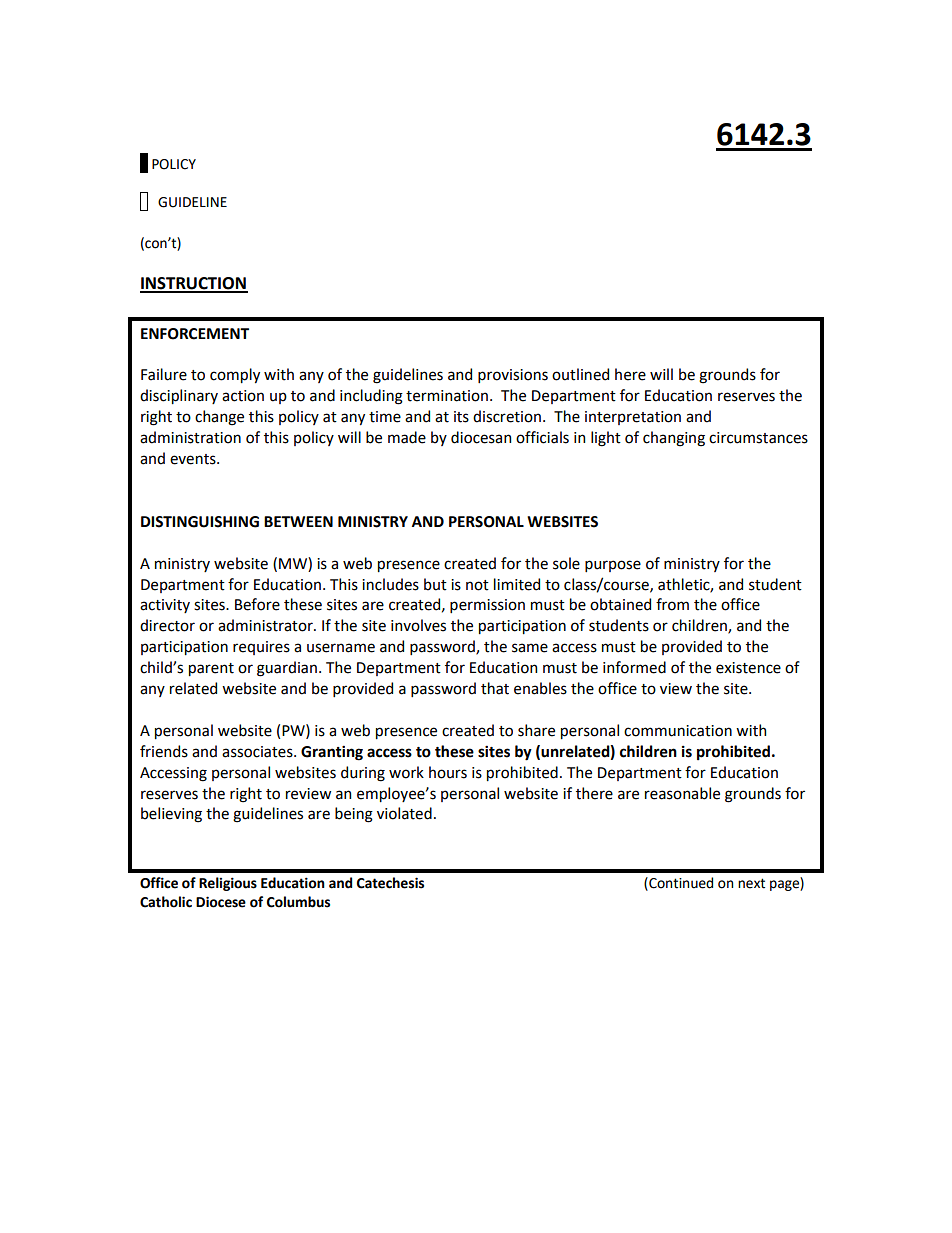 The width and height of the screenshot is (952, 1233). I want to click on requires, so click(261, 648).
